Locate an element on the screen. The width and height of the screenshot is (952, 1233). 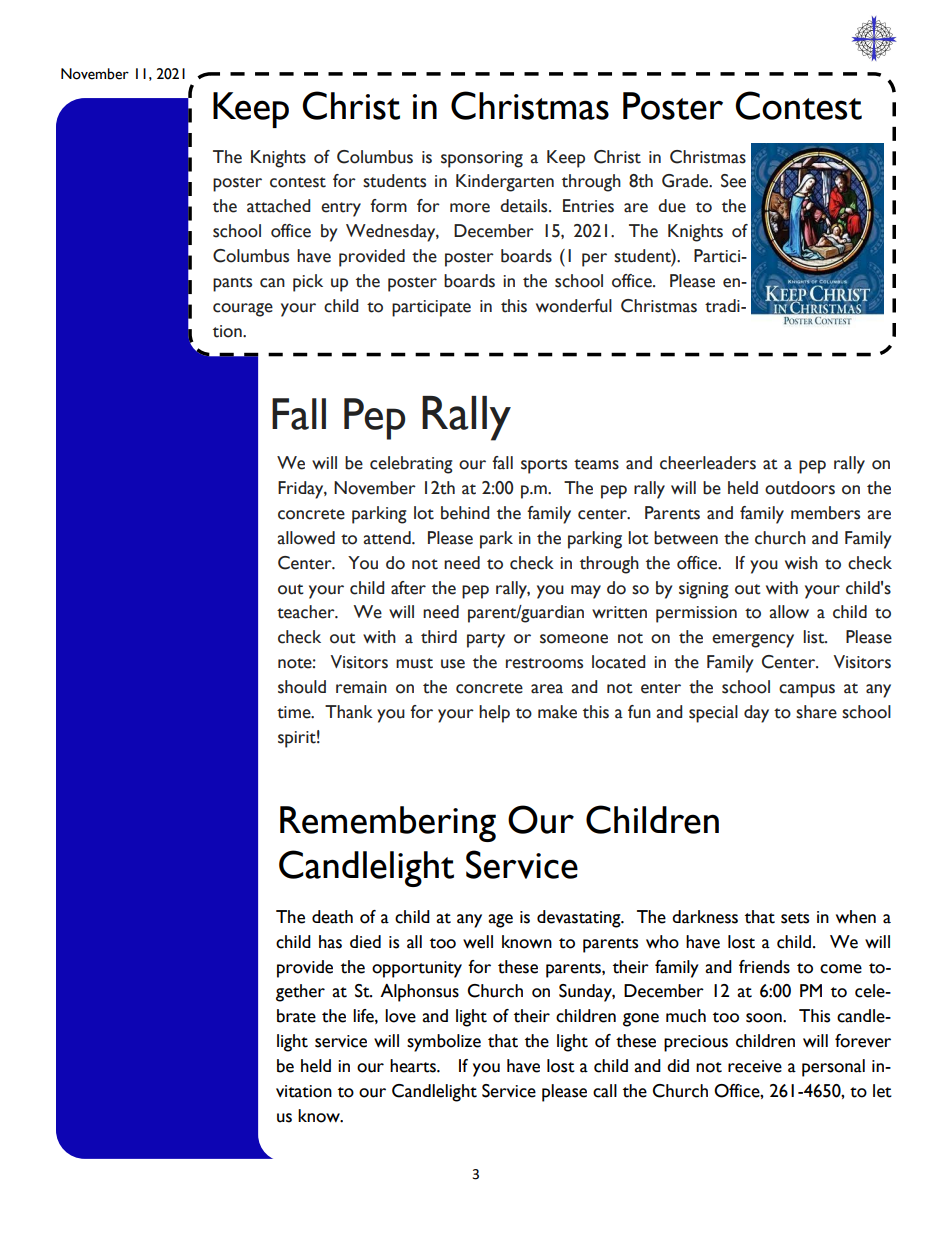
personal is located at coordinates (833, 1068).
